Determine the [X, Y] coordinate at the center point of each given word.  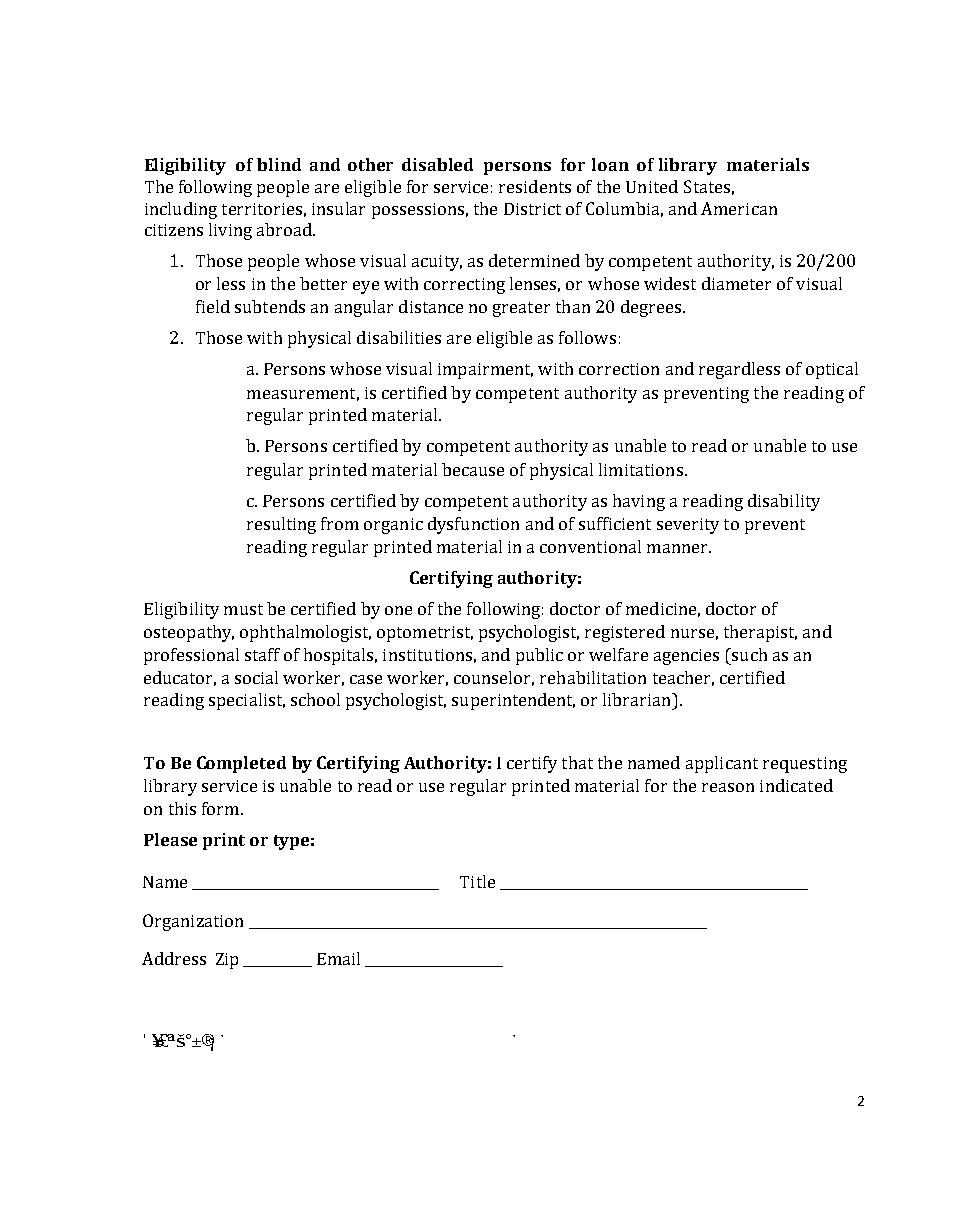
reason [728, 787]
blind [279, 164]
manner [678, 548]
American [739, 208]
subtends [270, 306]
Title [477, 881]
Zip [227, 961]
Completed [241, 764]
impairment [485, 371]
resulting [281, 525]
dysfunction [473, 525]
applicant [722, 764]
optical [832, 370]
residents [535, 186]
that [577, 762]
